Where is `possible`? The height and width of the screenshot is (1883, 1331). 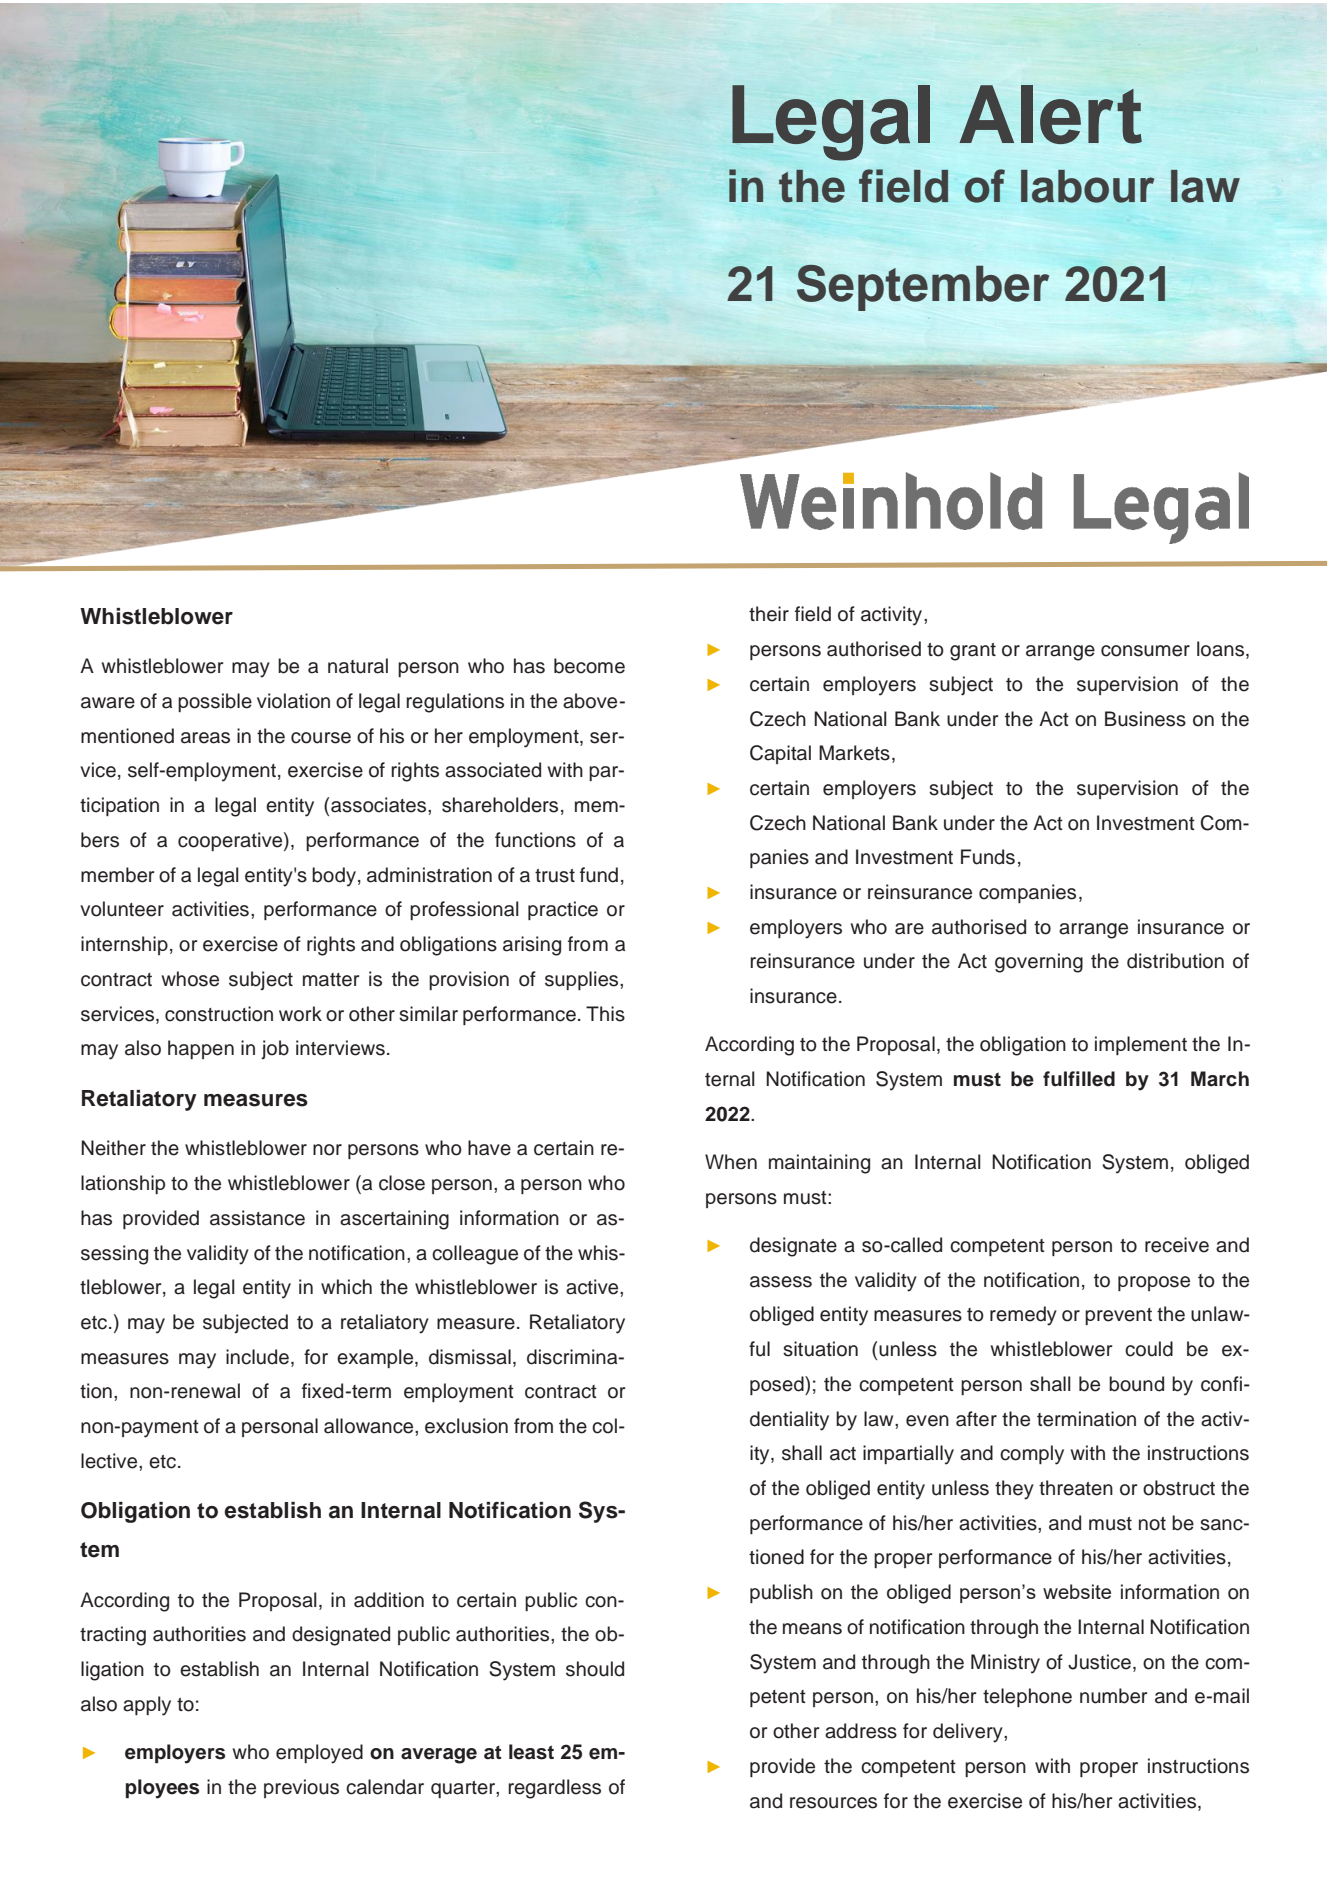 possible is located at coordinates (215, 702).
